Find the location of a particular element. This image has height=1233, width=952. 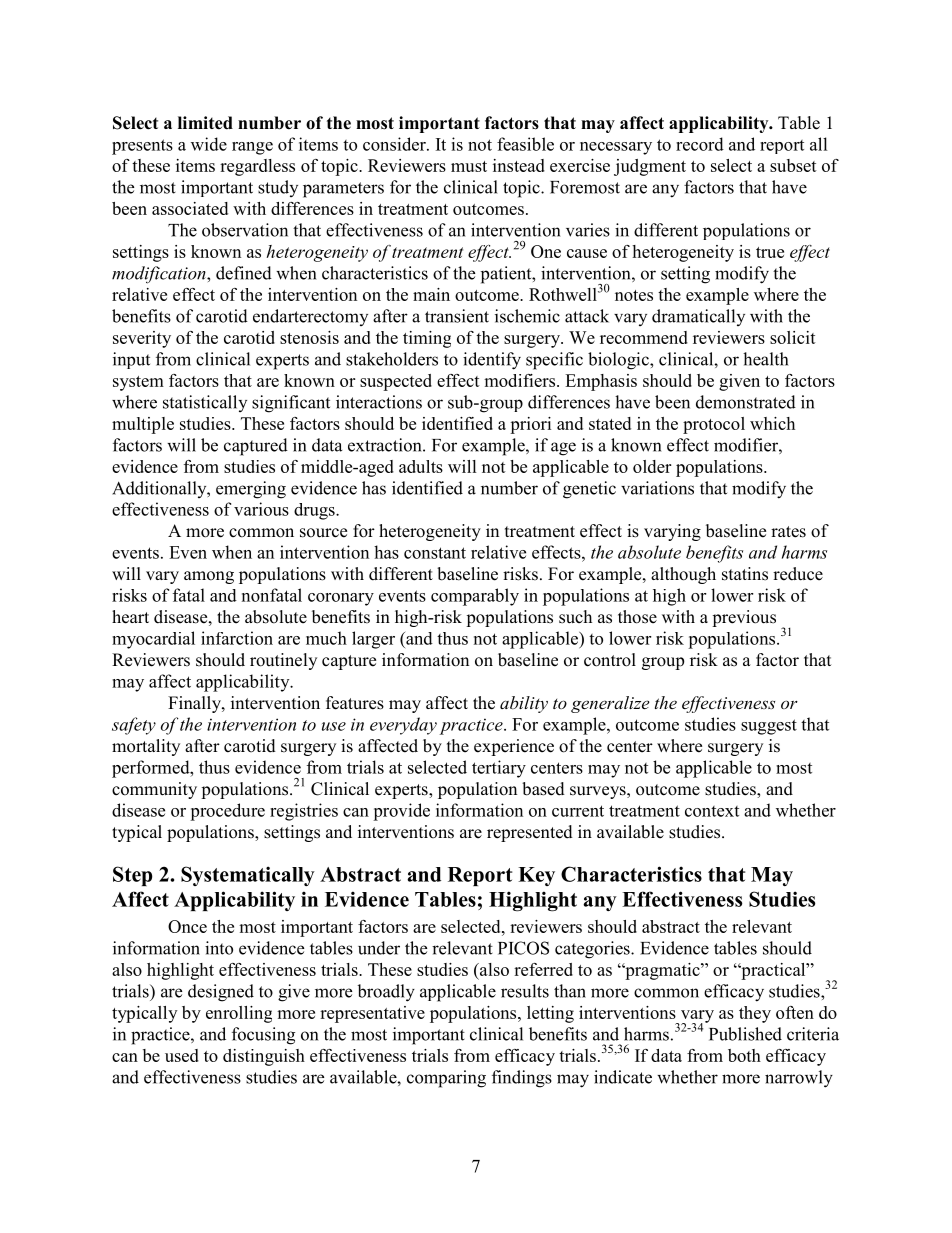

wide is located at coordinates (209, 144).
